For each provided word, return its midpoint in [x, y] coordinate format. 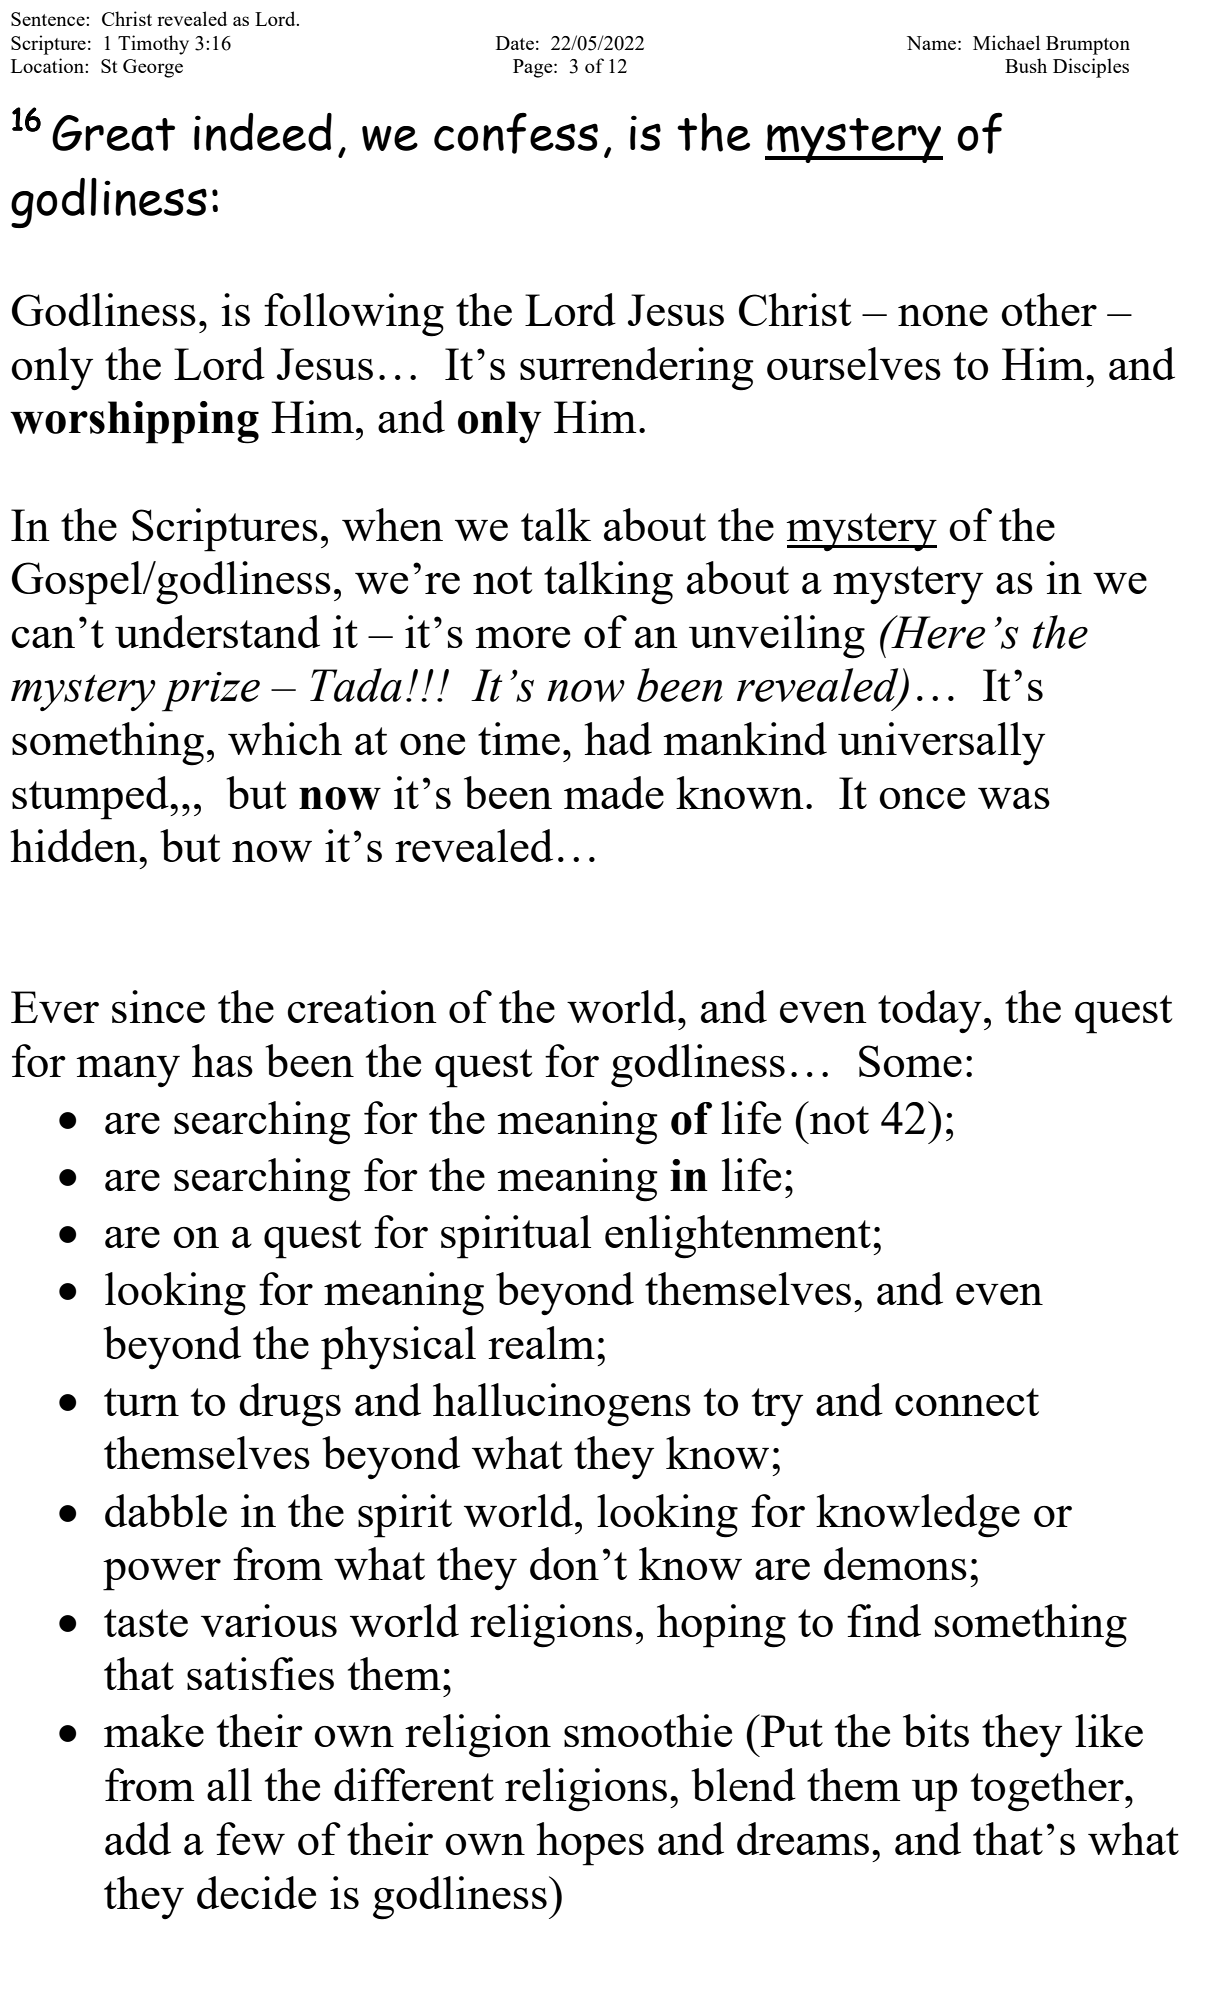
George [153, 68]
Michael [1006, 42]
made [614, 792]
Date [515, 43]
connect [967, 1402]
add [138, 1838]
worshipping [134, 422]
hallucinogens [562, 1405]
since [158, 1006]
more [522, 637]
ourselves [854, 363]
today [930, 1011]
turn [141, 1402]
